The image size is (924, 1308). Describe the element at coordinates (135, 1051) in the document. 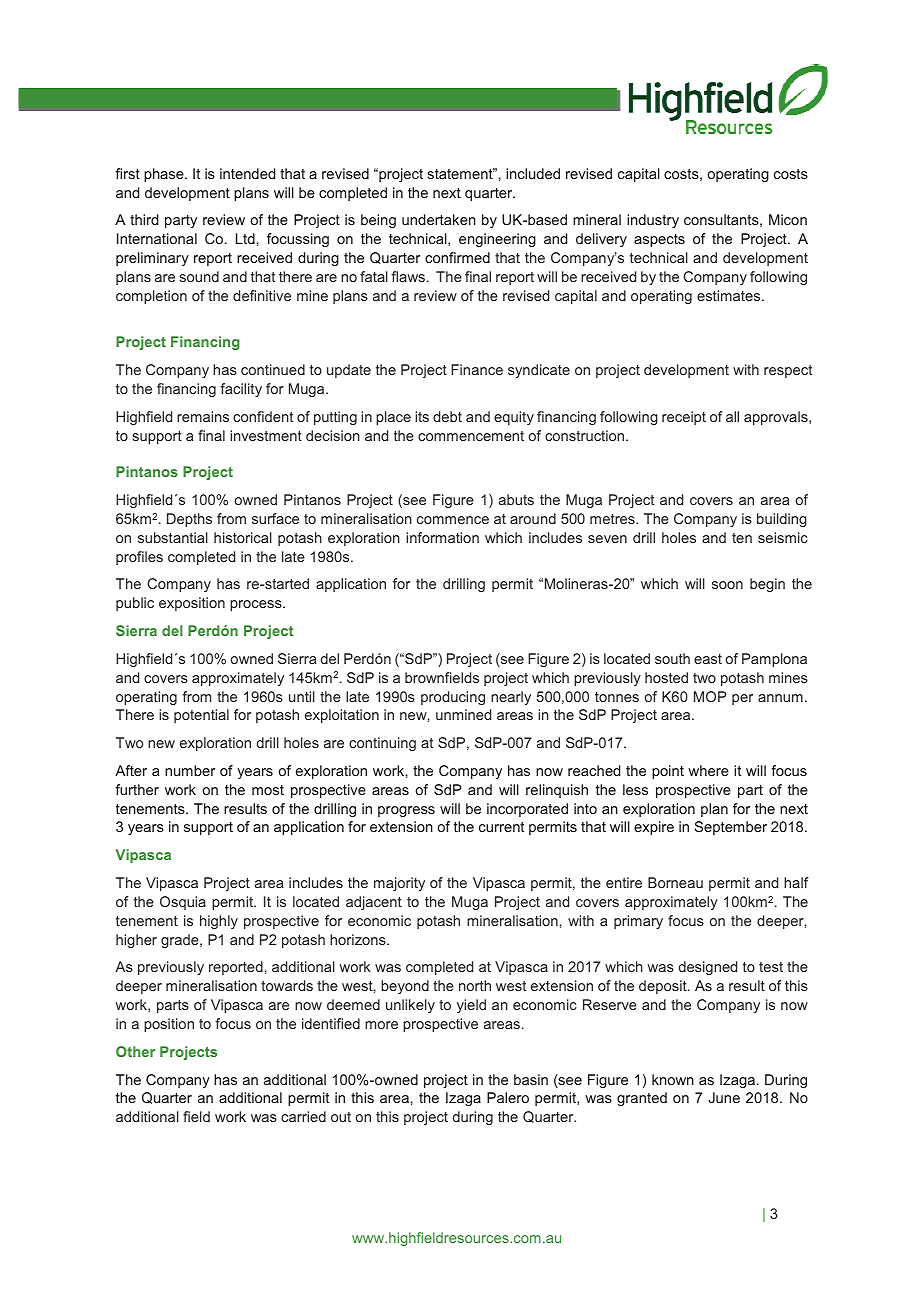

I see `Other` at that location.
